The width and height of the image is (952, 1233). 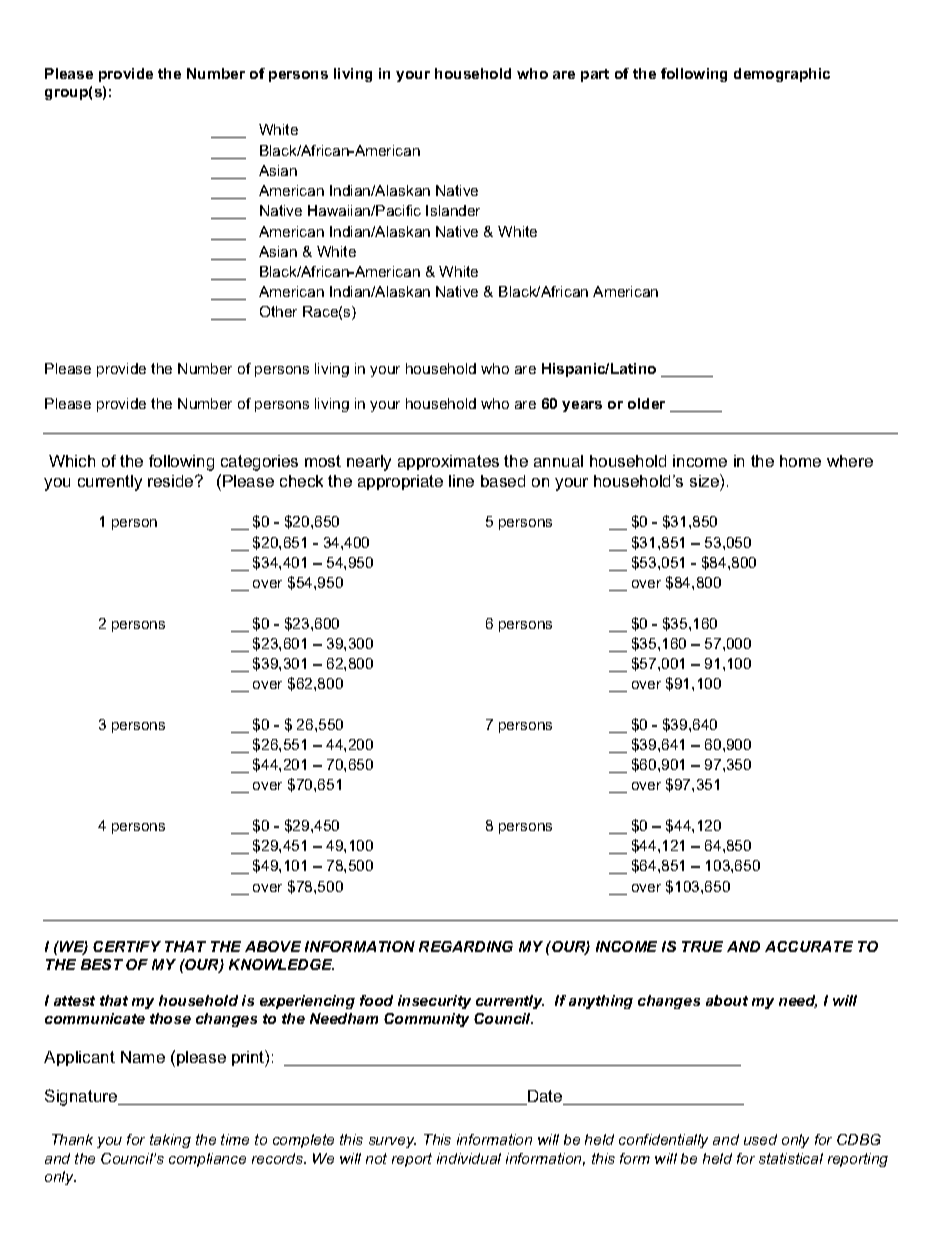 What do you see at coordinates (127, 946) in the image?
I see `CERTIFY` at bounding box center [127, 946].
